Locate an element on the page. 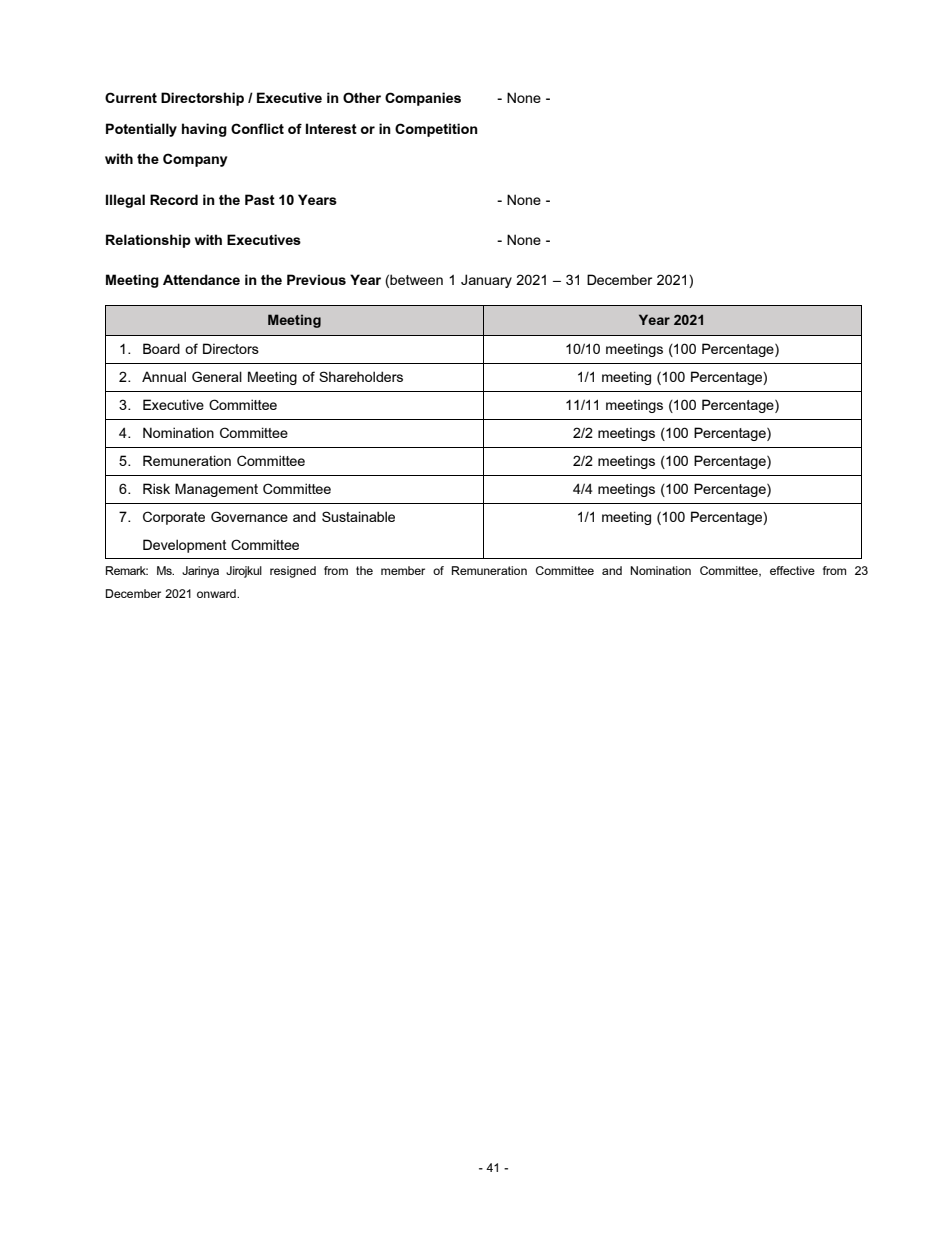 The width and height of the page is (952, 1233). January is located at coordinates (486, 281).
